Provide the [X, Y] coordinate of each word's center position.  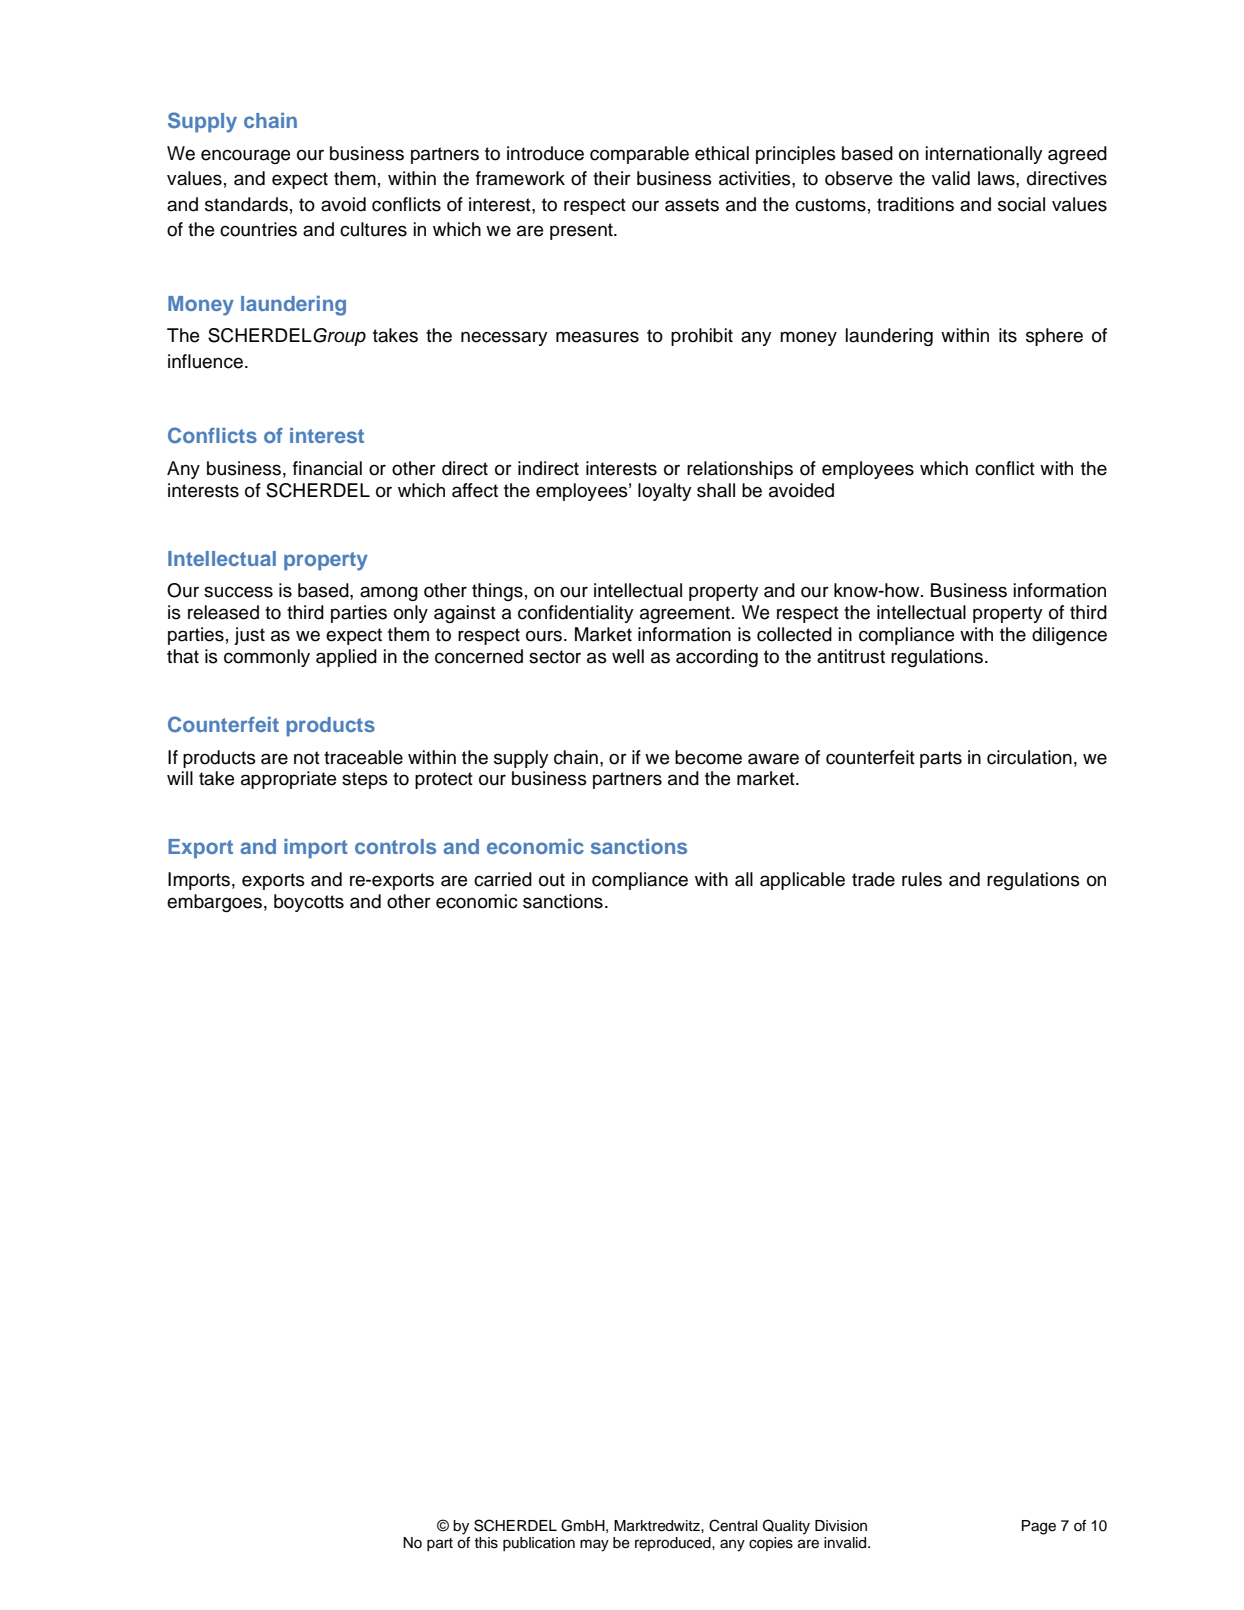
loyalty [665, 492]
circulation [1029, 757]
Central [733, 1525]
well [628, 656]
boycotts [309, 903]
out [552, 880]
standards [246, 204]
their [612, 178]
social [1021, 204]
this [486, 1543]
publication [539, 1544]
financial [327, 468]
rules [922, 879]
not [307, 758]
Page [1039, 1527]
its [1008, 335]
